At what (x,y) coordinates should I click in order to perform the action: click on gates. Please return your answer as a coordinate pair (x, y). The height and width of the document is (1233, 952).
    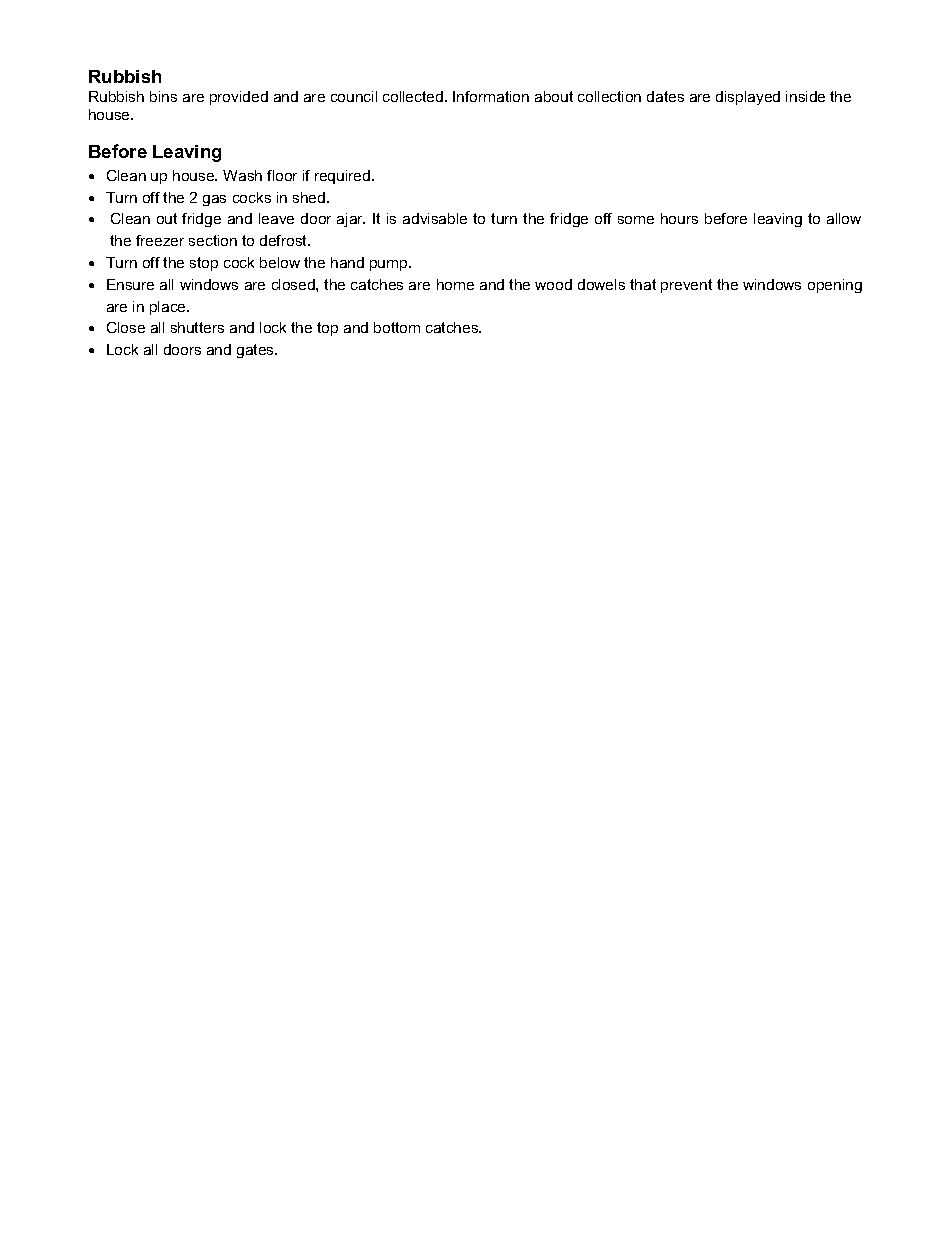
    Looking at the image, I should click on (256, 351).
